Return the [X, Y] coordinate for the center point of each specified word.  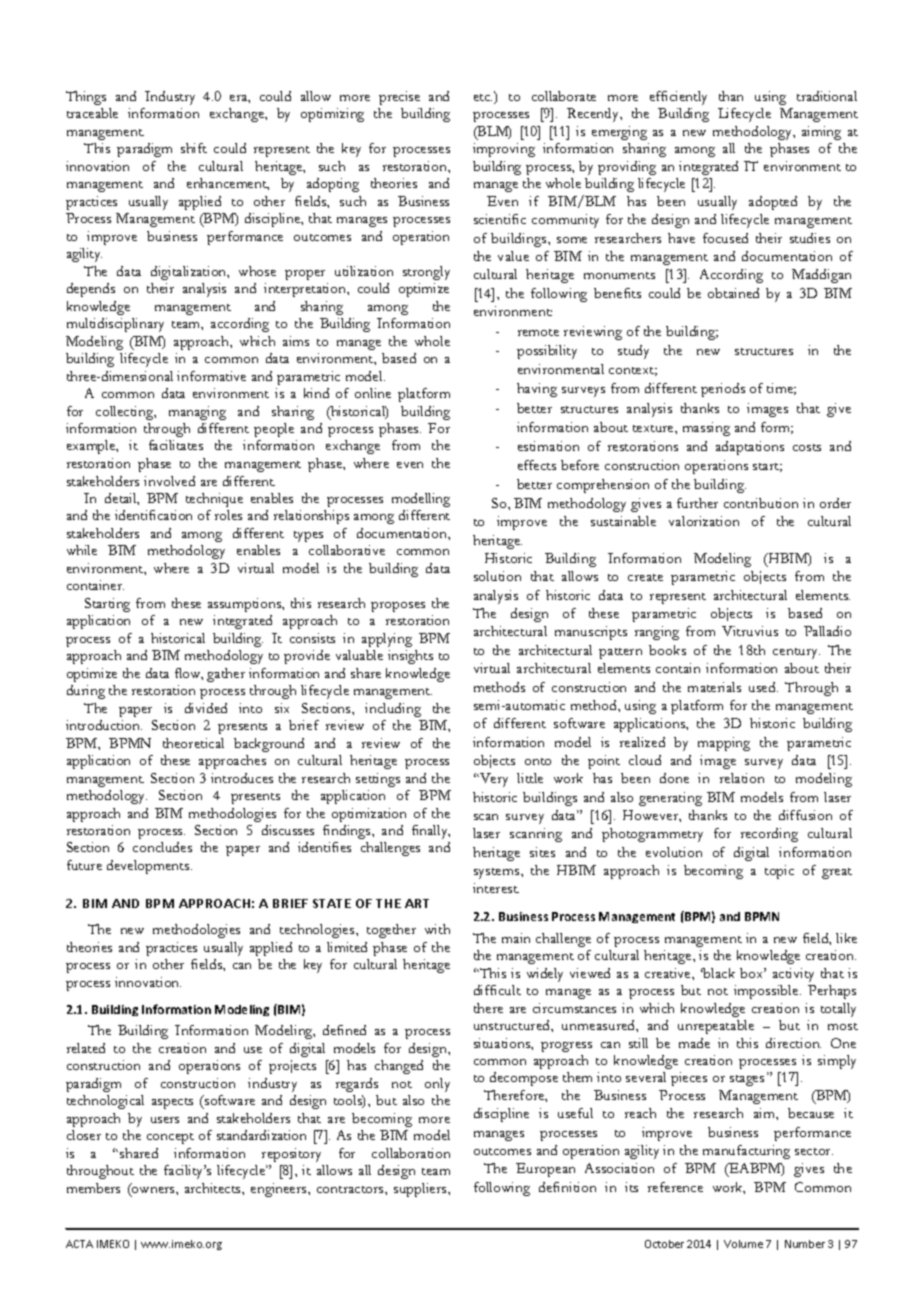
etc [483, 97]
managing [197, 413]
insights [410, 657]
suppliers [421, 1190]
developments [149, 867]
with [437, 929]
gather [226, 675]
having [537, 390]
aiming [821, 133]
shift [194, 148]
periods [723, 390]
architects [214, 1188]
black [718, 973]
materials [714, 687]
